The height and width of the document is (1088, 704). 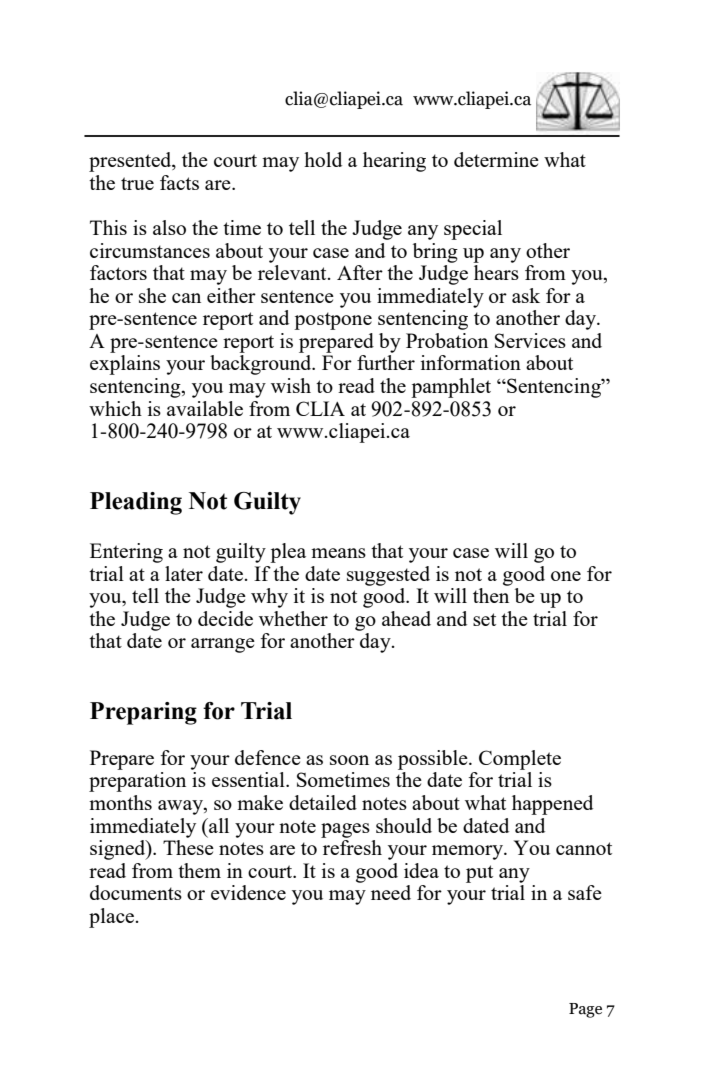 What do you see at coordinates (496, 159) in the document?
I see `determine` at bounding box center [496, 159].
